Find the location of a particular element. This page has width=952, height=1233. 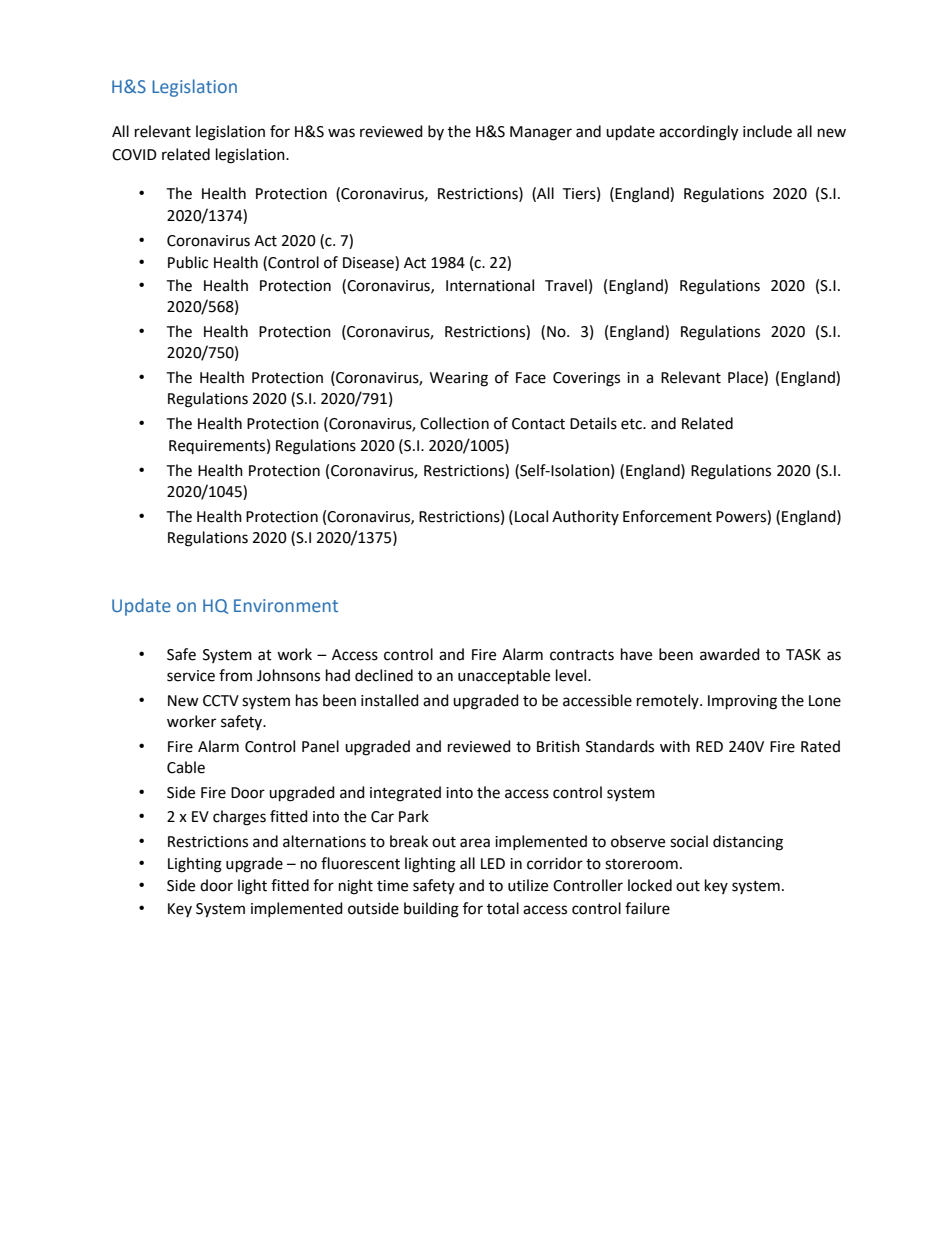

Manager is located at coordinates (541, 133).
